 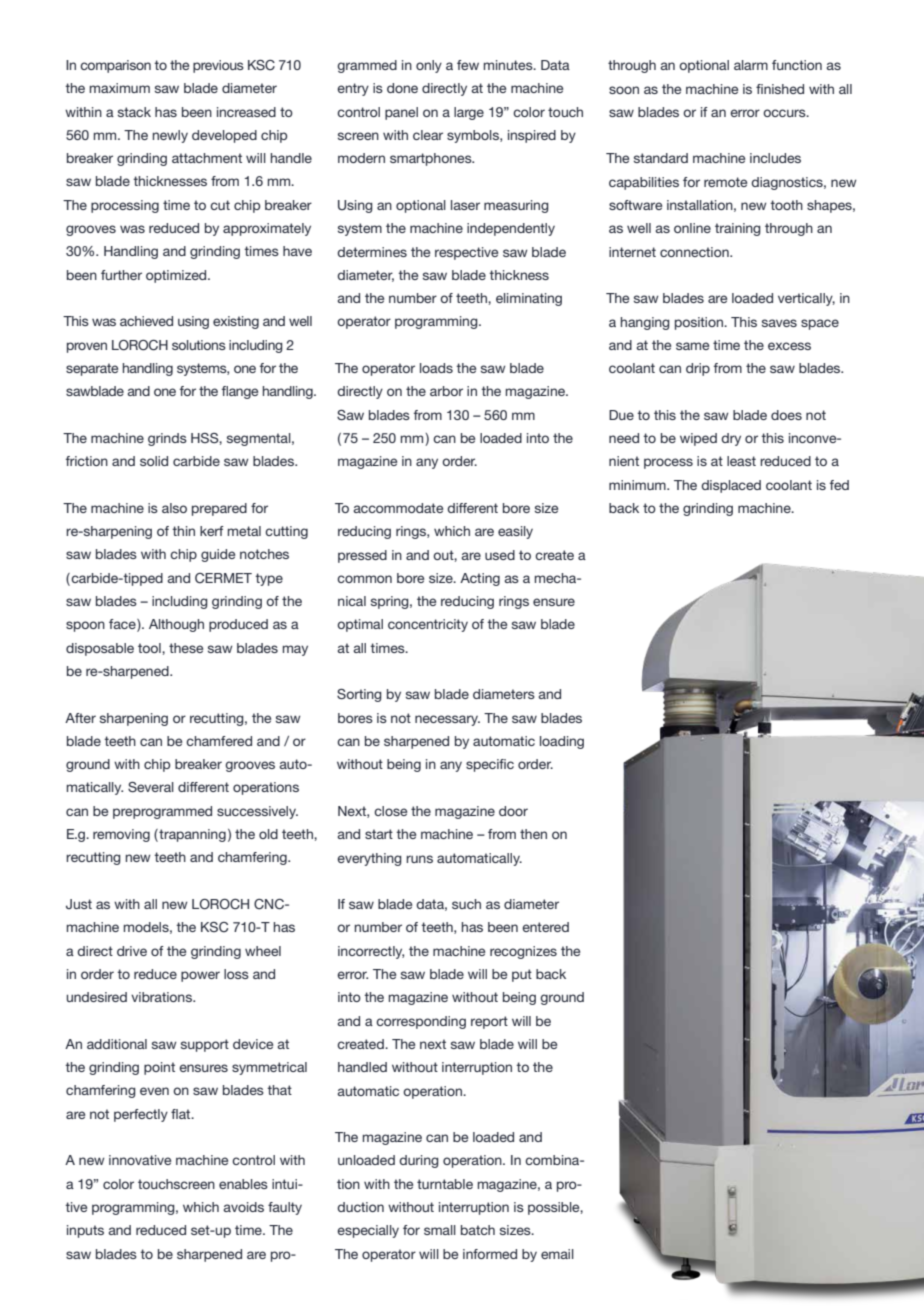 What do you see at coordinates (186, 648) in the document?
I see `these` at bounding box center [186, 648].
